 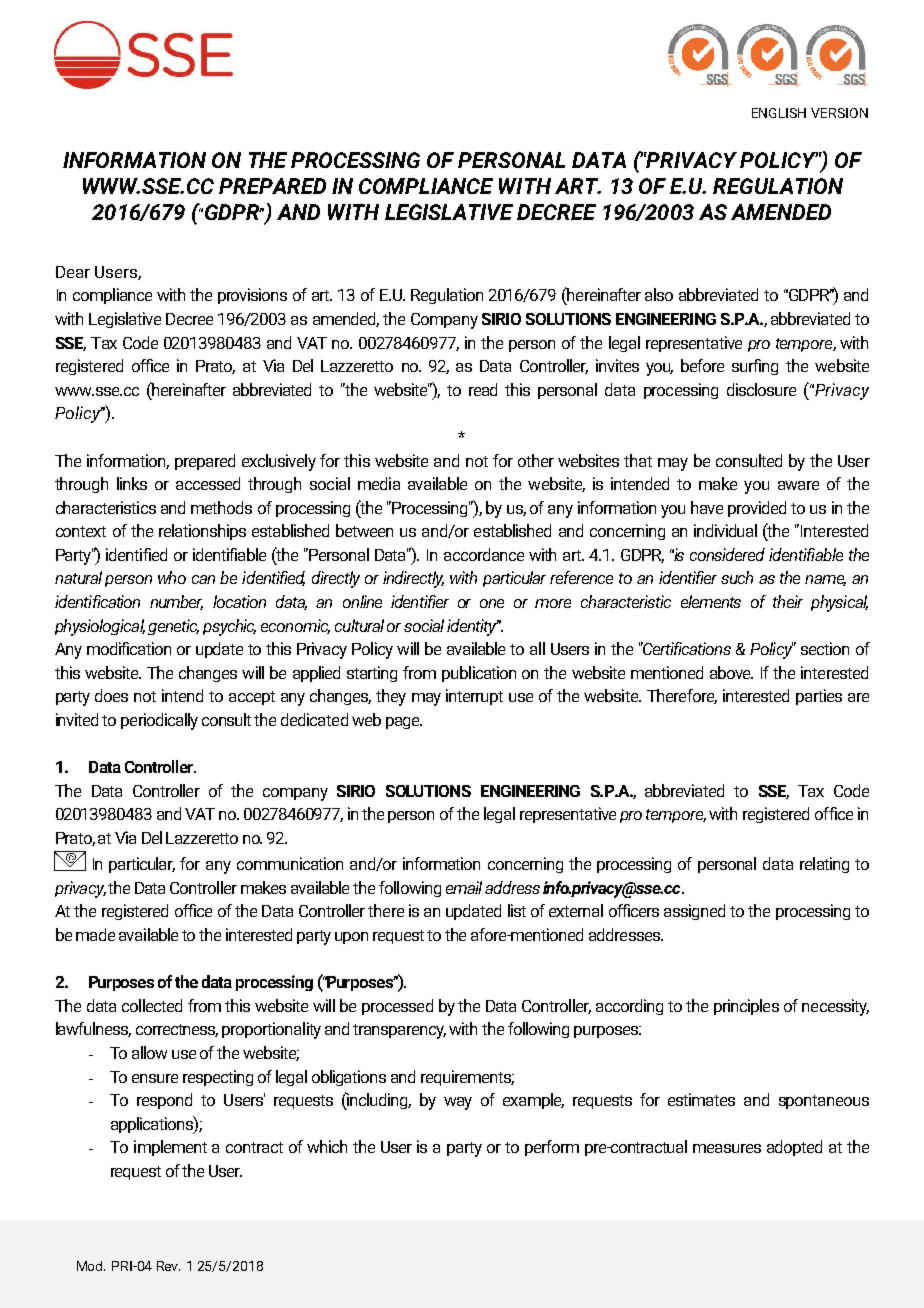 What do you see at coordinates (458, 1103) in the image?
I see `way` at bounding box center [458, 1103].
